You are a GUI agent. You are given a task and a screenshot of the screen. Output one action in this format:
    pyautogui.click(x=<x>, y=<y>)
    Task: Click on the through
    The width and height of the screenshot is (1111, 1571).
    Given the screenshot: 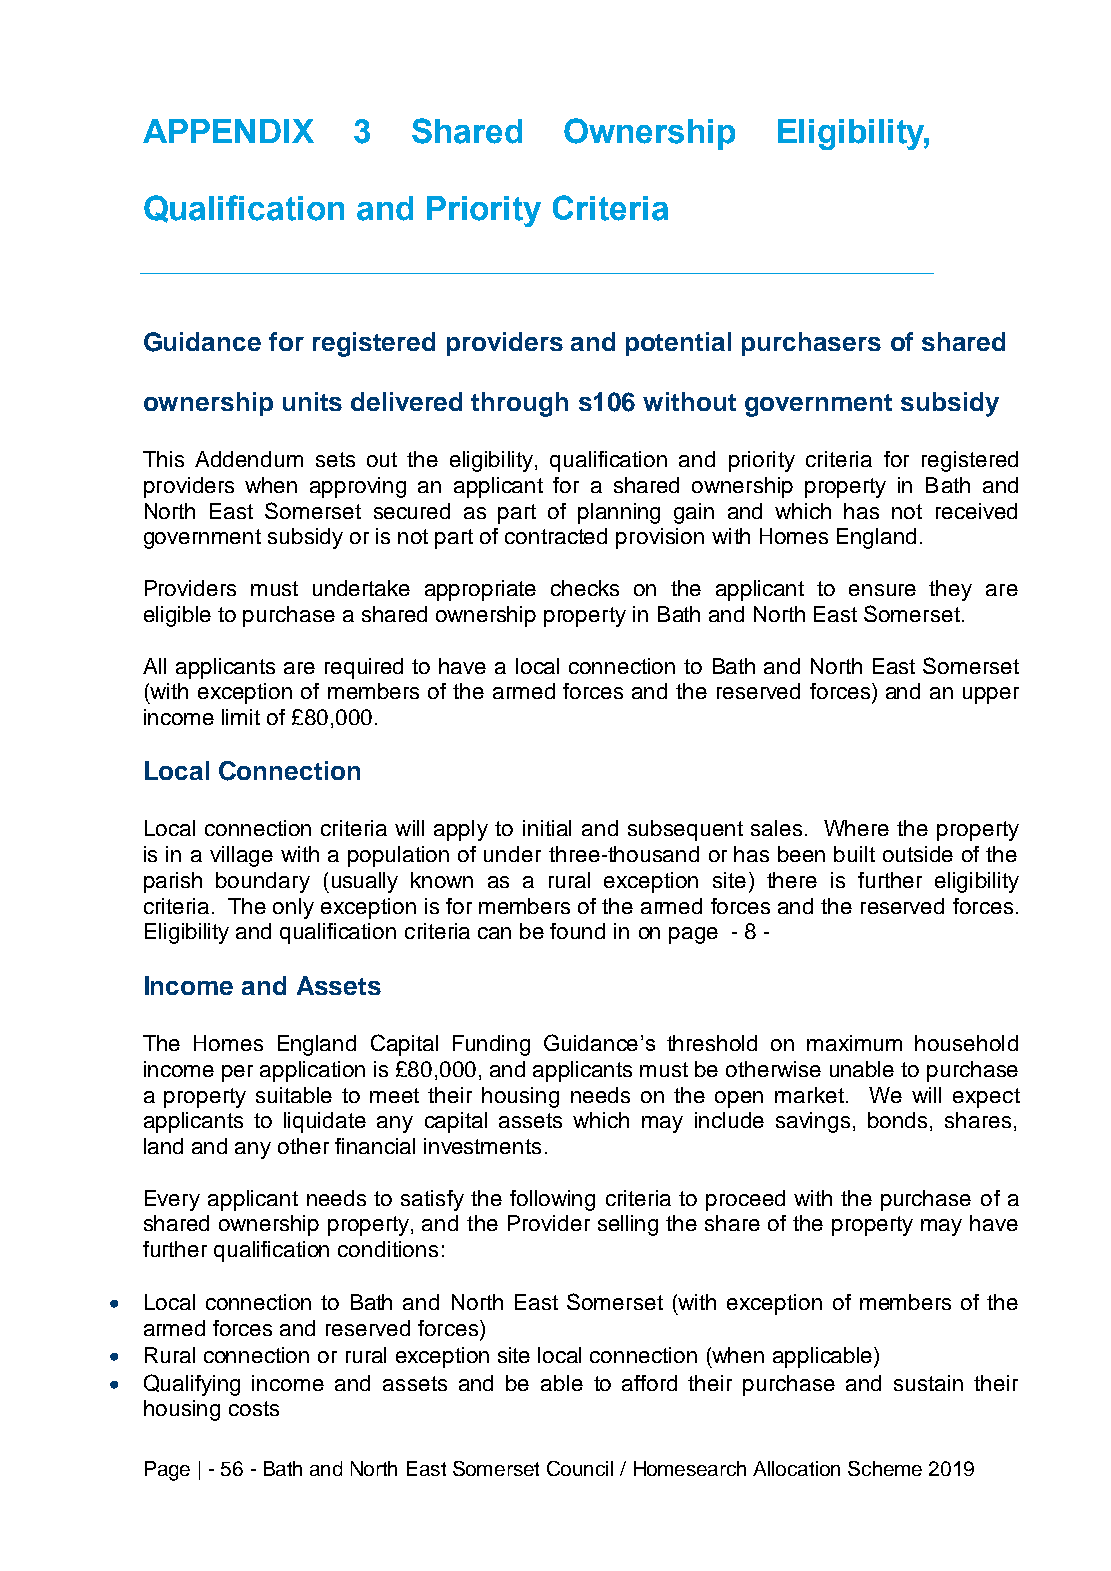 What is the action you would take?
    pyautogui.click(x=519, y=404)
